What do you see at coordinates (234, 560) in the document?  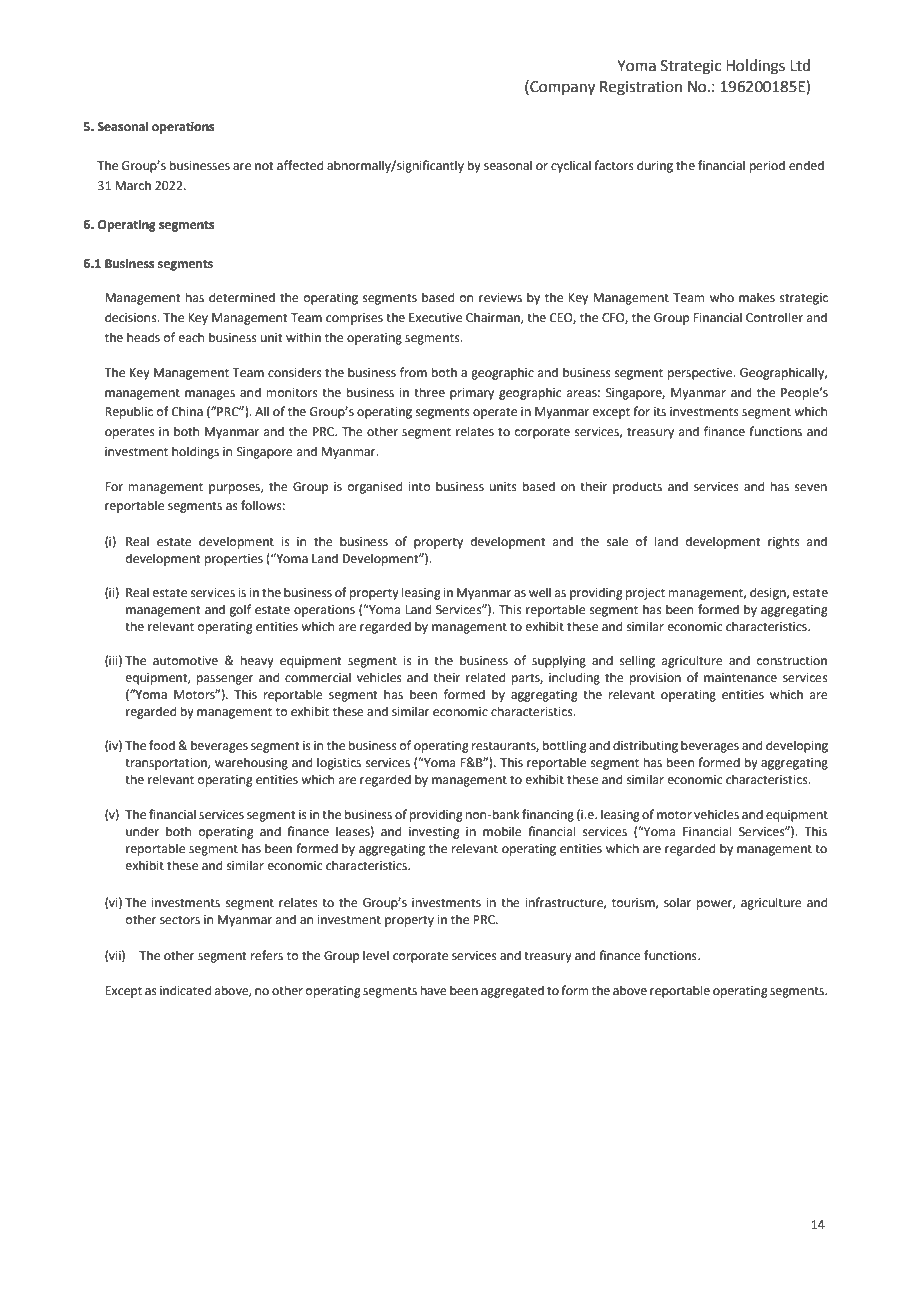 I see `properties` at bounding box center [234, 560].
